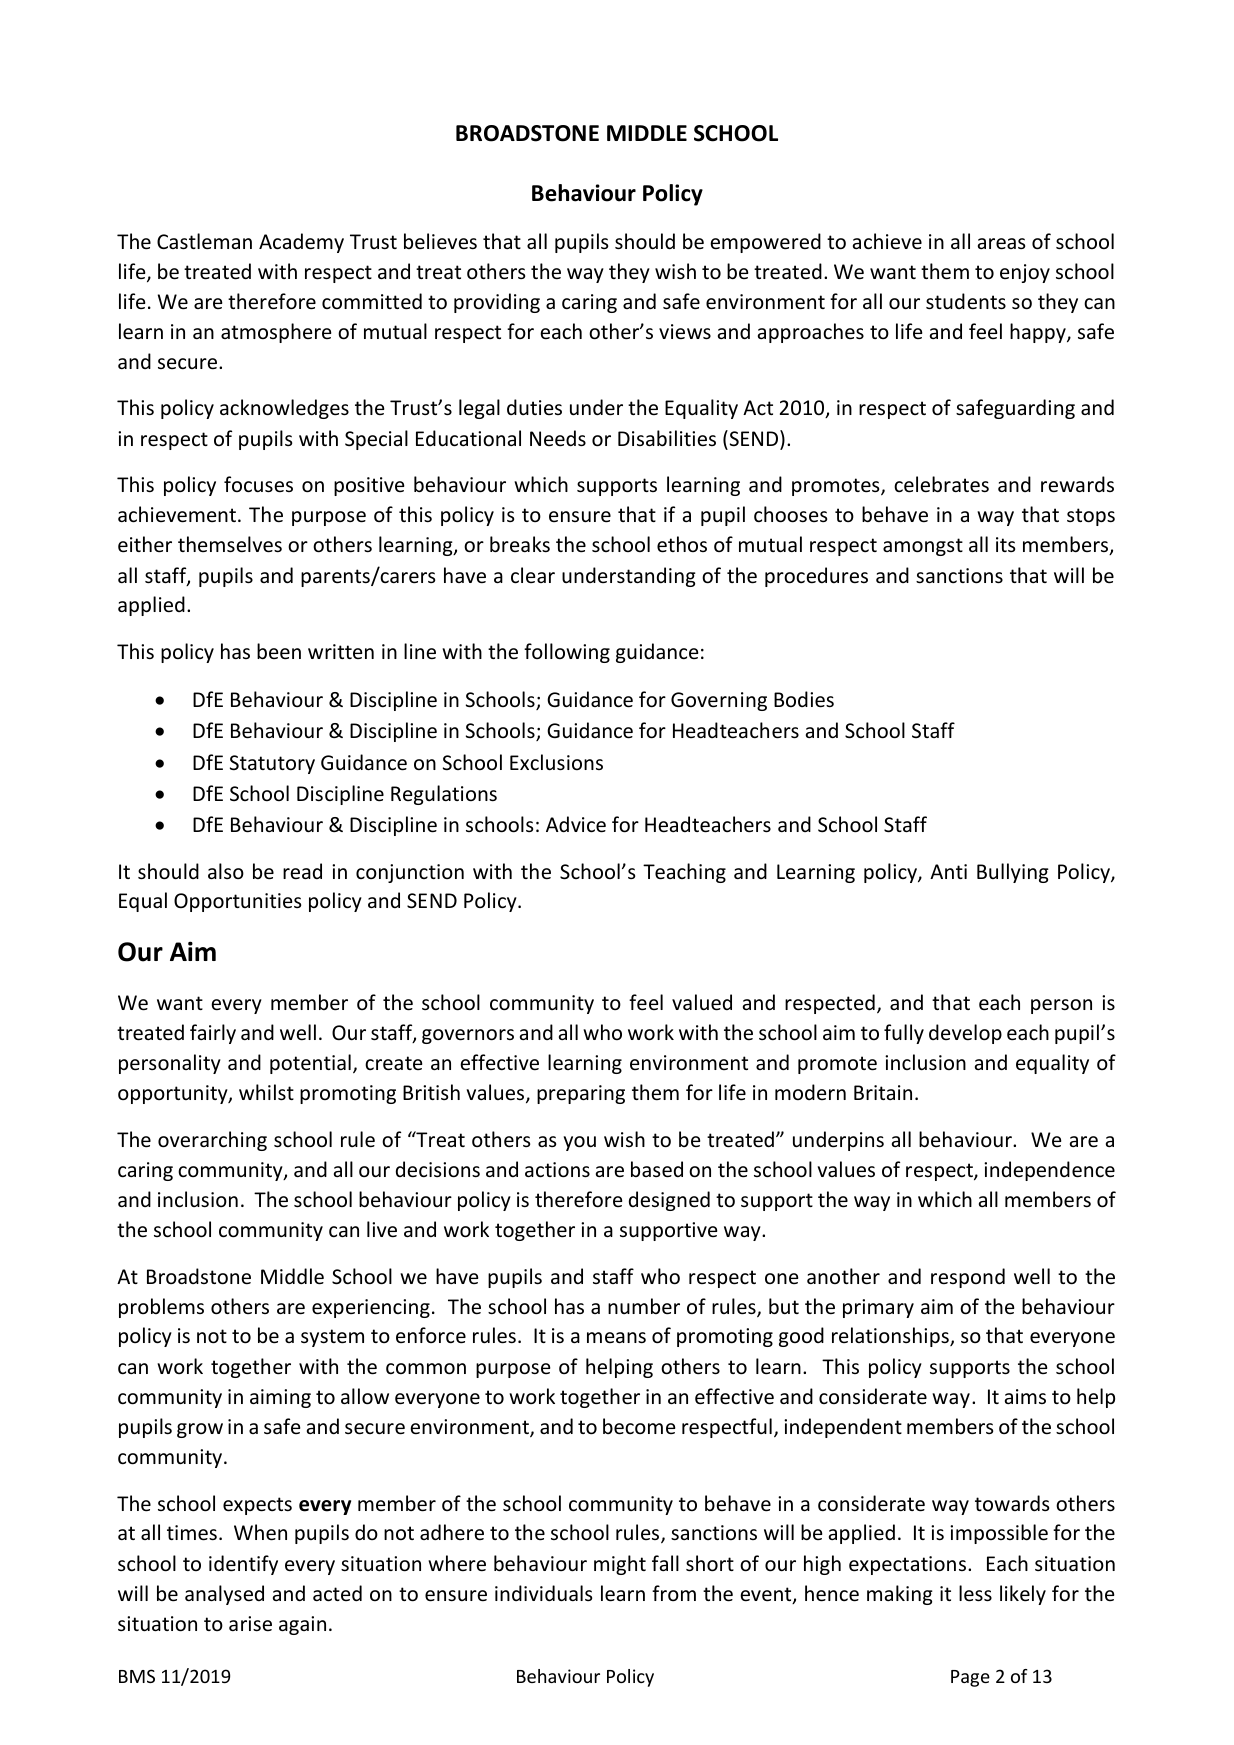  I want to click on Opportunities, so click(237, 902).
